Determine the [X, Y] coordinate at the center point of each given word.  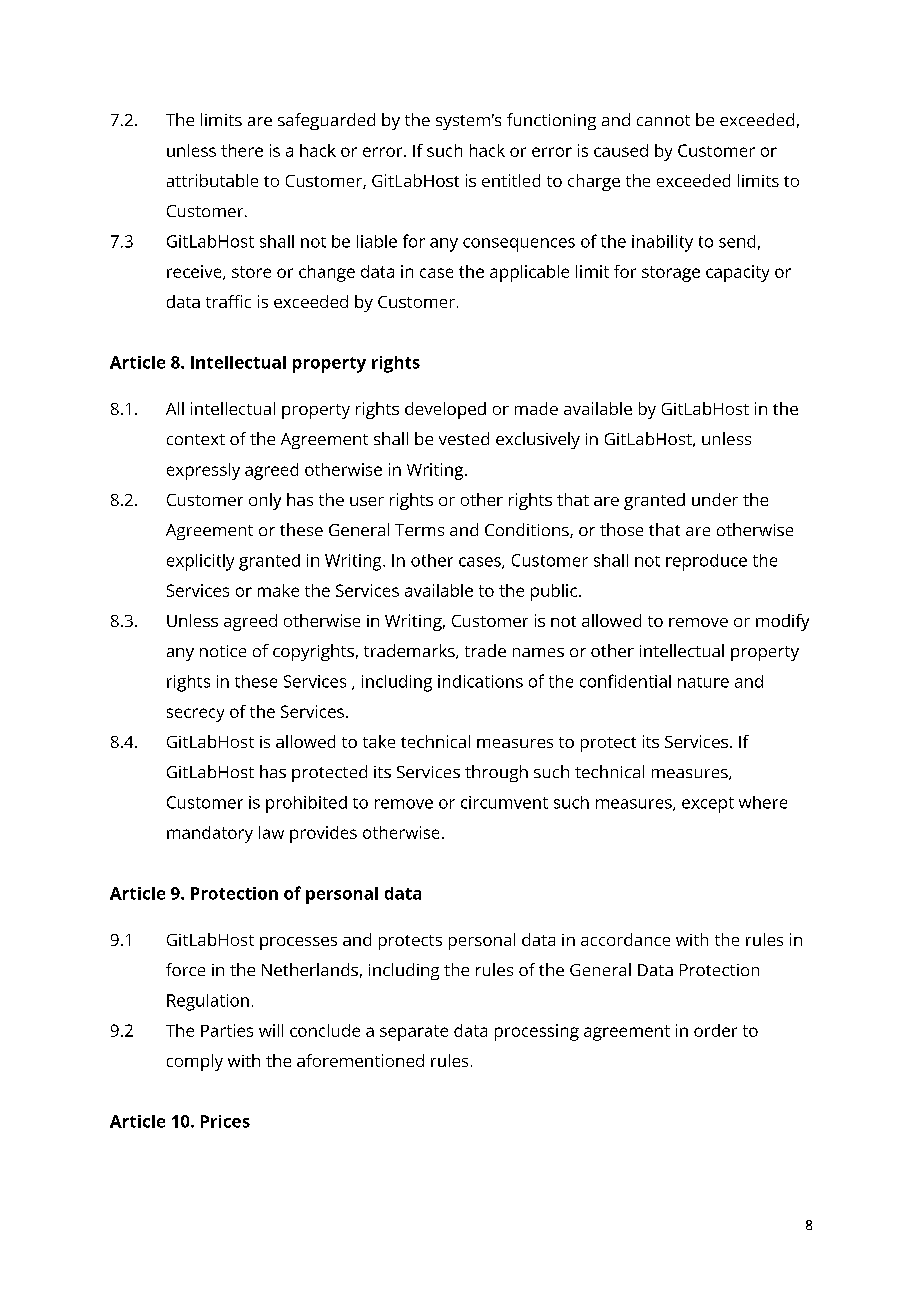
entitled [511, 180]
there [242, 150]
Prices [225, 1121]
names [538, 652]
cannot [663, 120]
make [278, 590]
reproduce [706, 562]
